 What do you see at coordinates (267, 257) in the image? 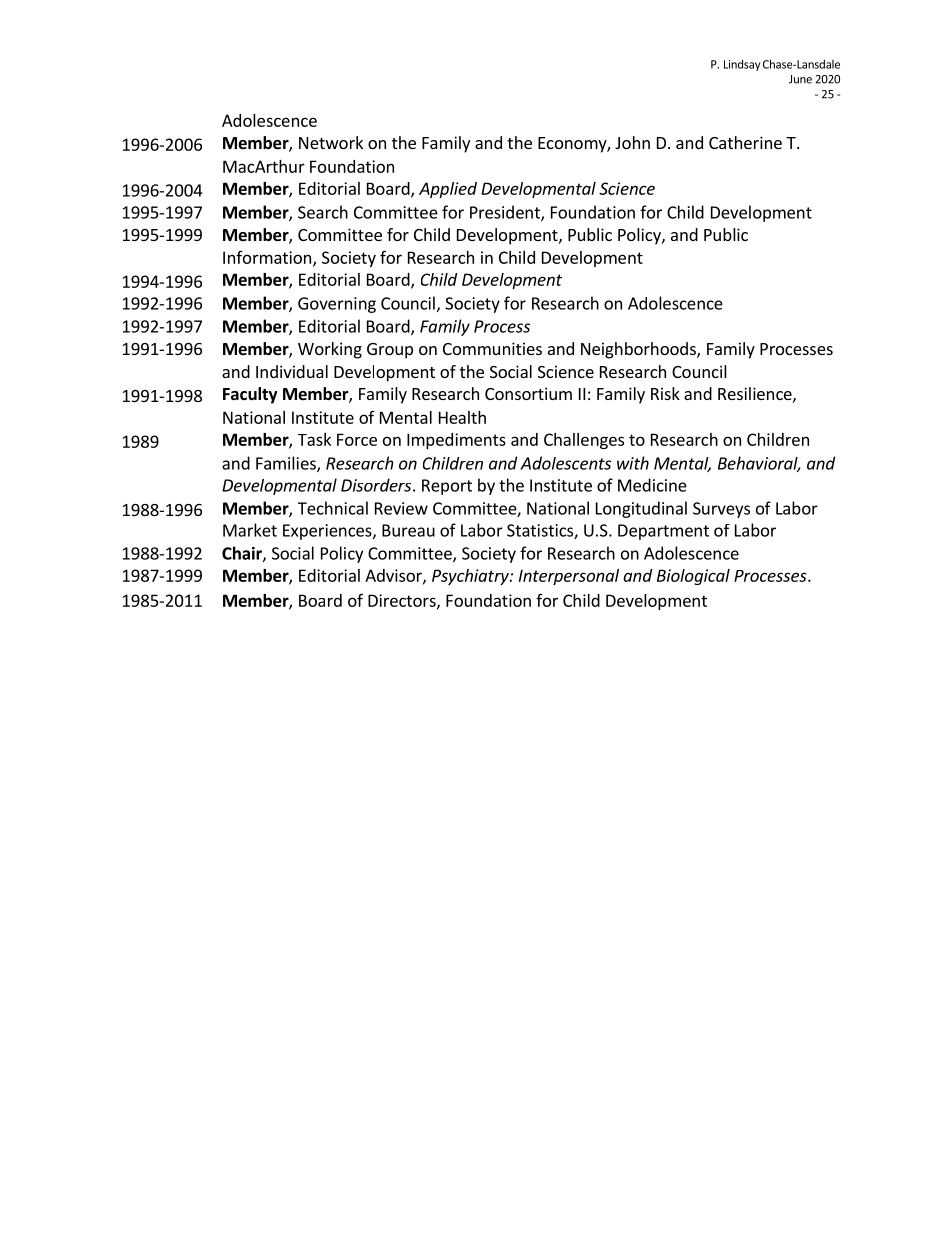
I see `Information` at bounding box center [267, 257].
